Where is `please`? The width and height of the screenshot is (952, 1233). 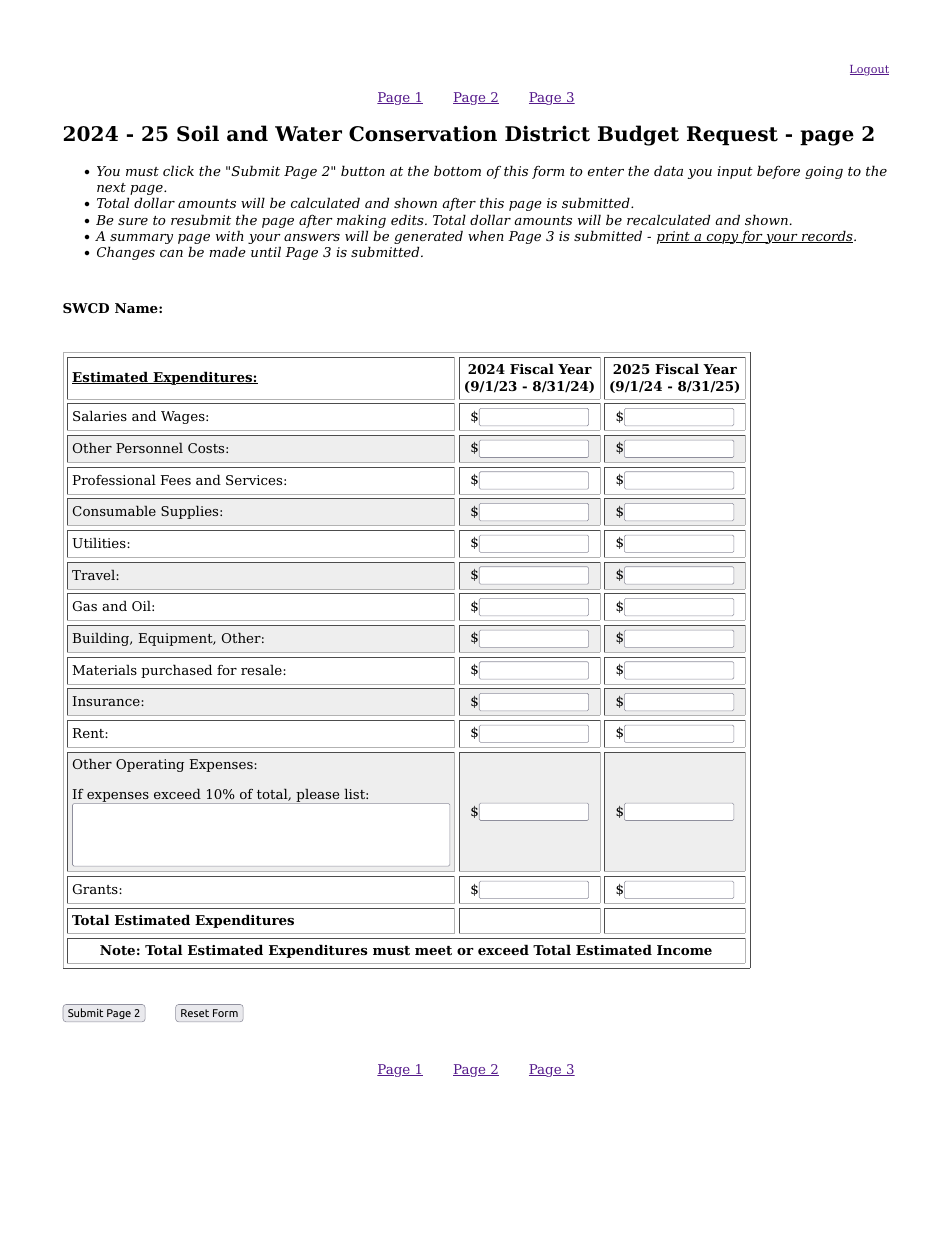
please is located at coordinates (318, 796).
